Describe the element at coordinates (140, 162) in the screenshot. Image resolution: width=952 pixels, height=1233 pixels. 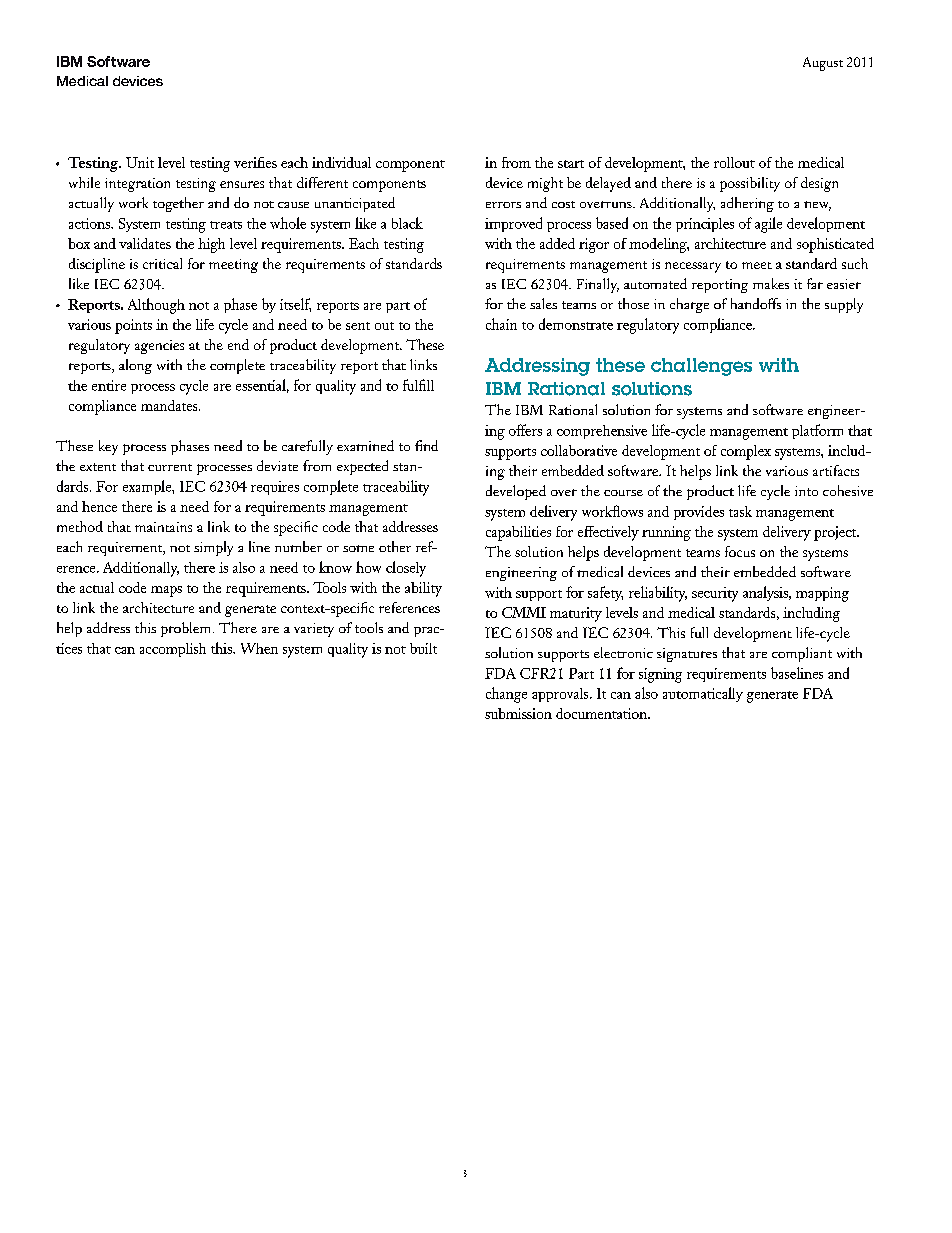
I see `Unit` at that location.
